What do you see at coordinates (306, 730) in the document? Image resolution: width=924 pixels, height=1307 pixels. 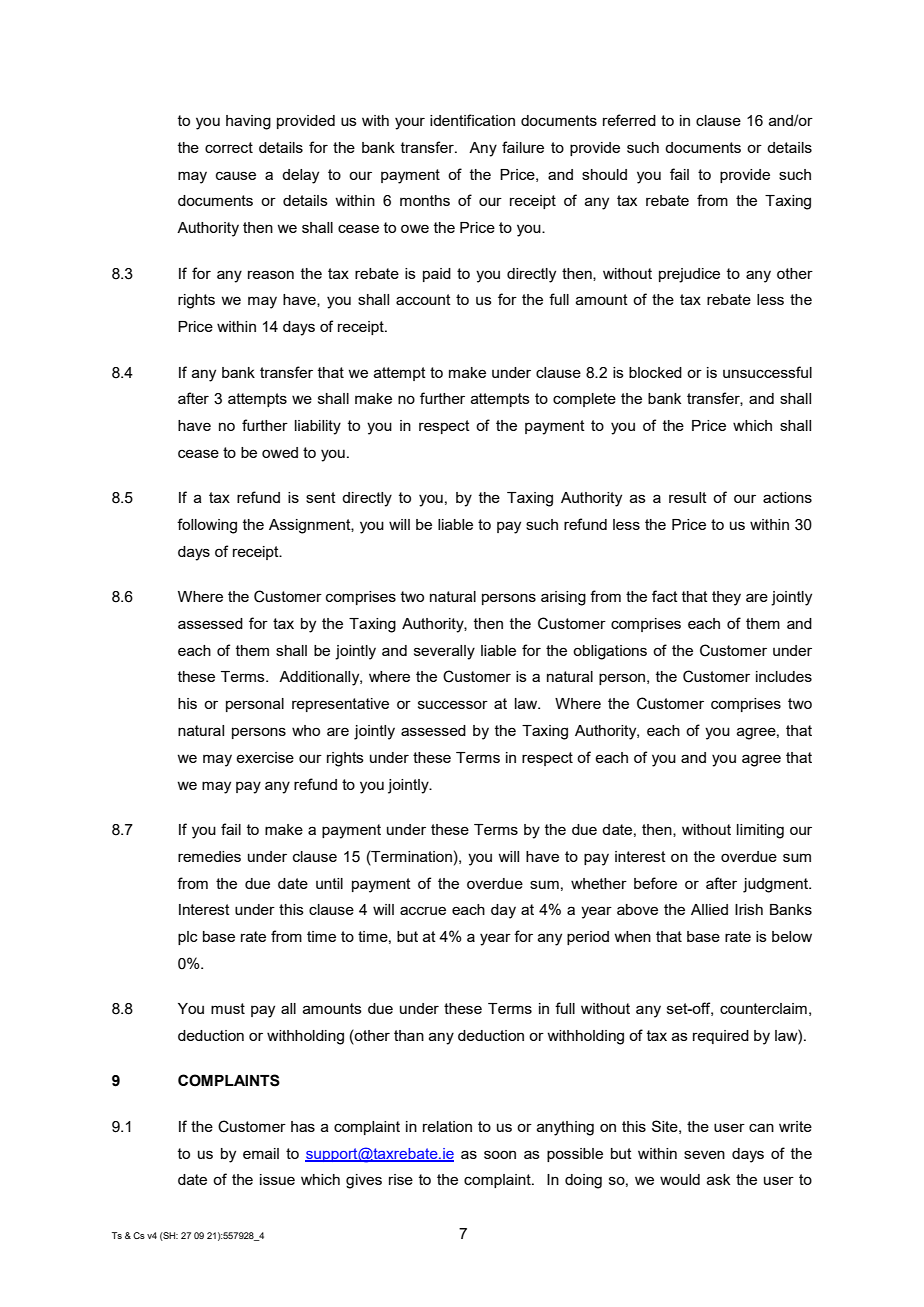 I see `who` at bounding box center [306, 730].
